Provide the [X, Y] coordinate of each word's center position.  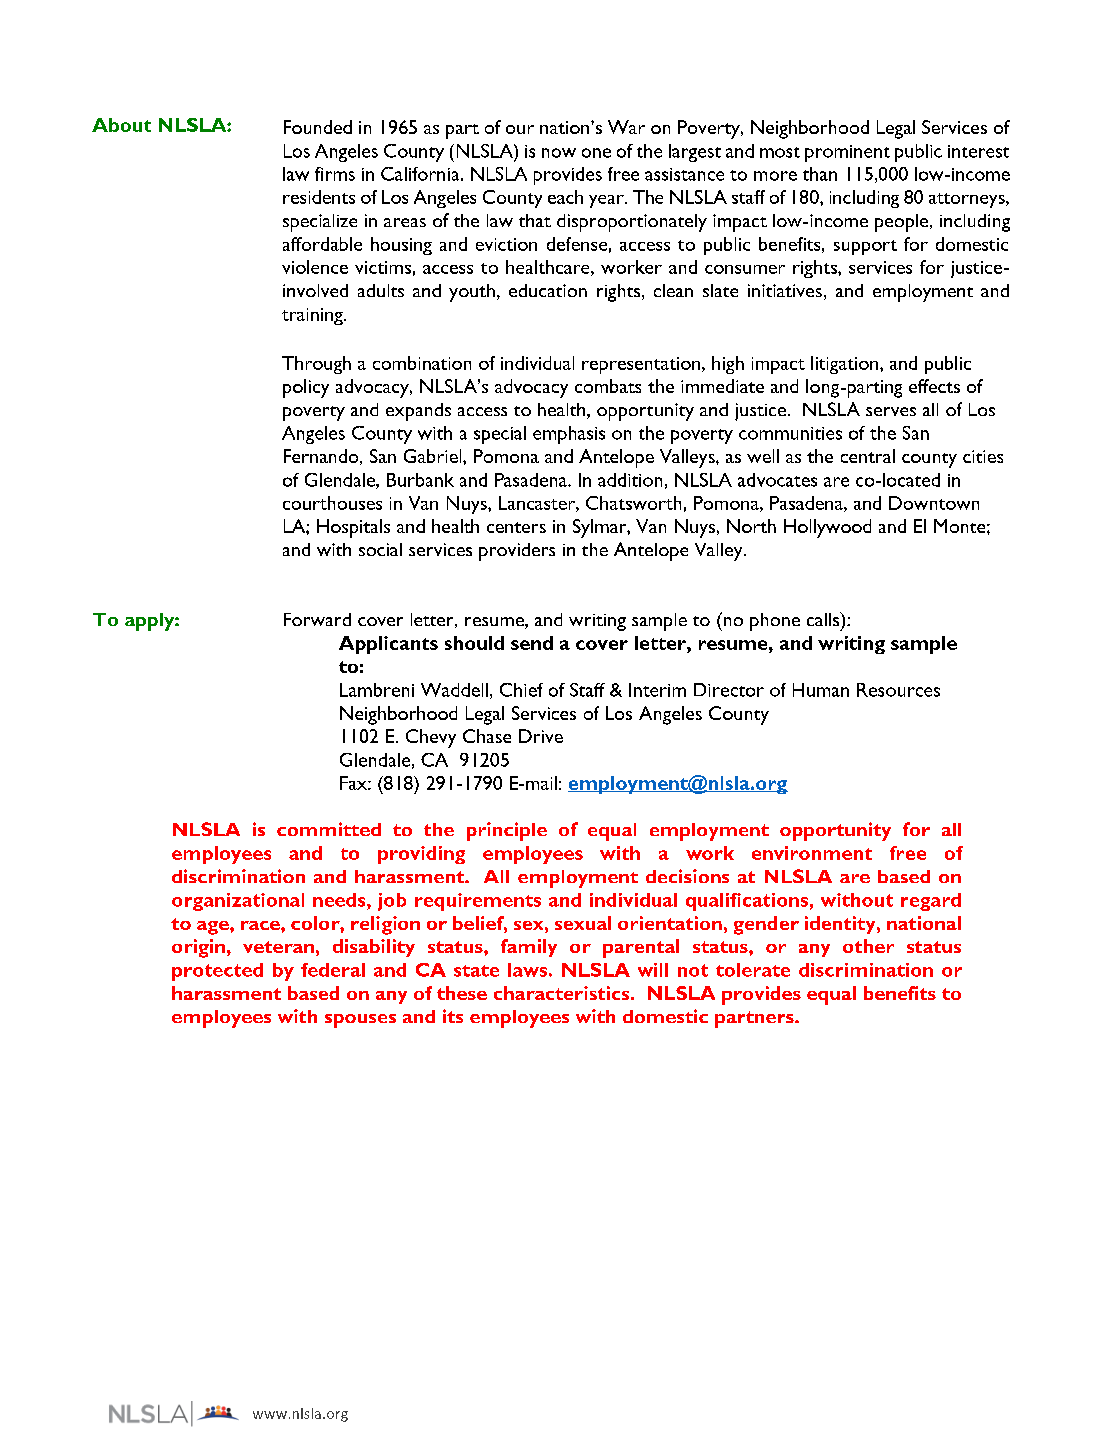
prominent [847, 153]
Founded [318, 127]
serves [891, 411]
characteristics [561, 993]
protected [217, 972]
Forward [317, 619]
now [559, 153]
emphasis [569, 435]
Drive [541, 736]
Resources [898, 690]
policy [306, 388]
